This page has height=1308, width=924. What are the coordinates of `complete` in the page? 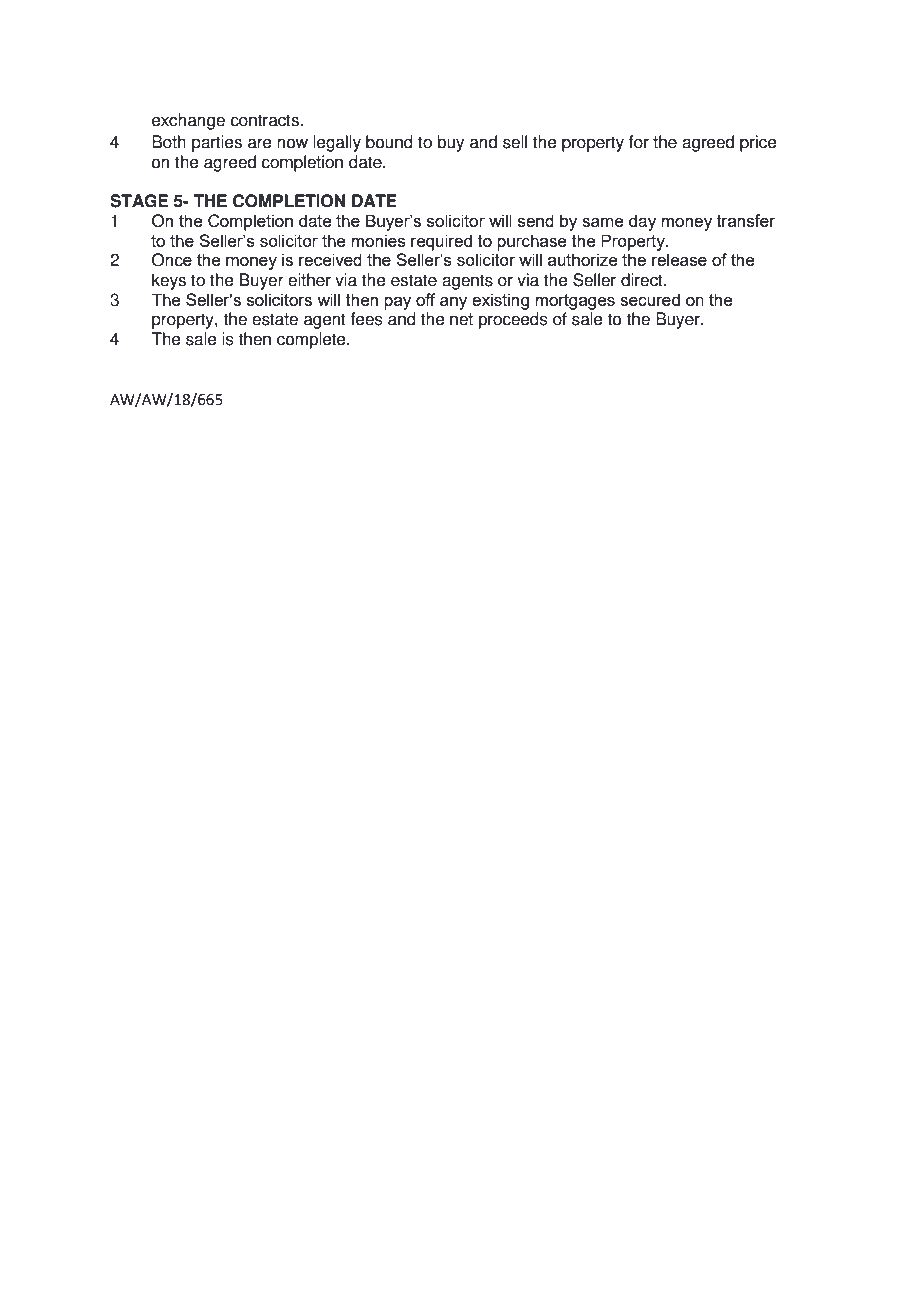 It's located at (312, 340).
